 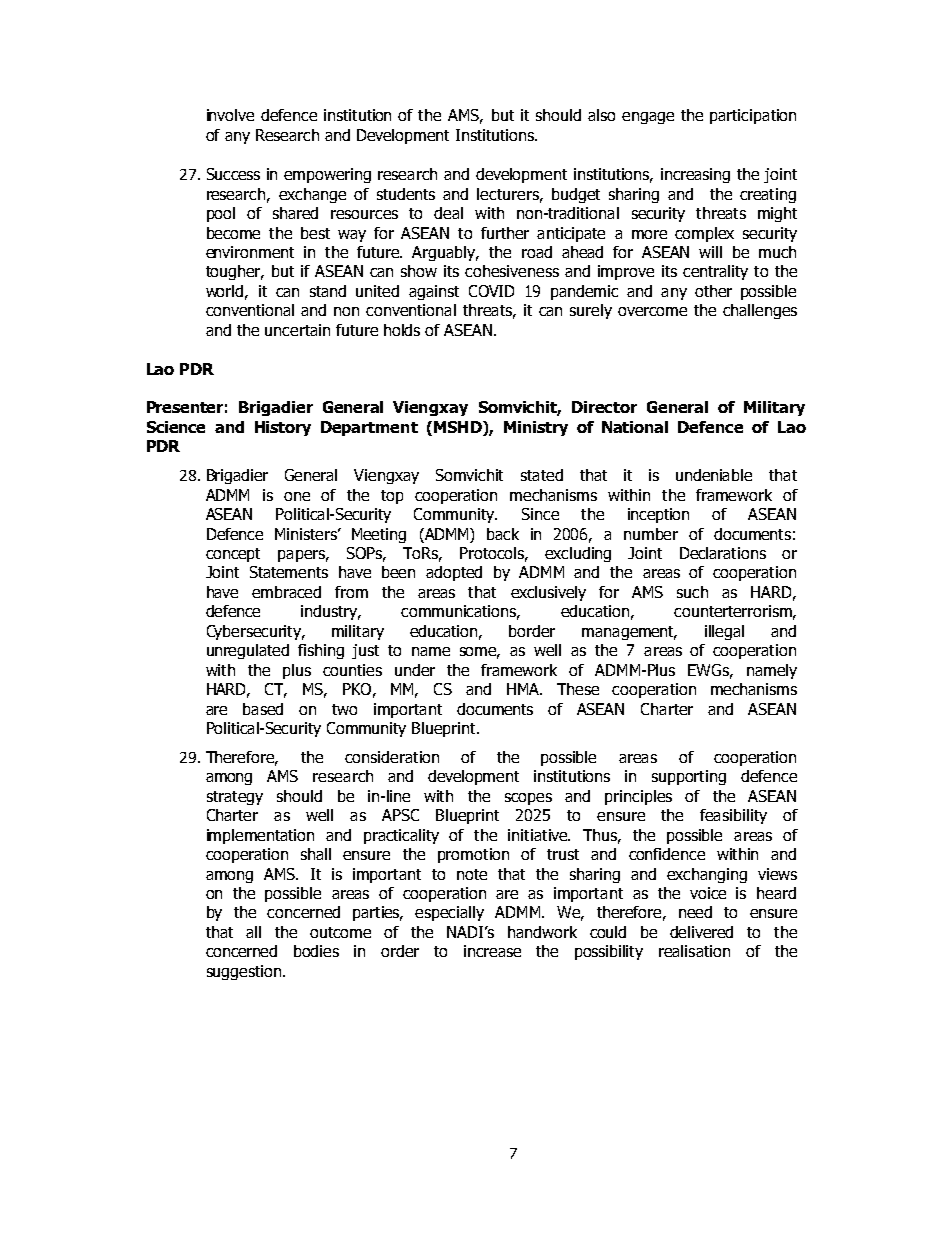 I want to click on involve, so click(x=230, y=115).
